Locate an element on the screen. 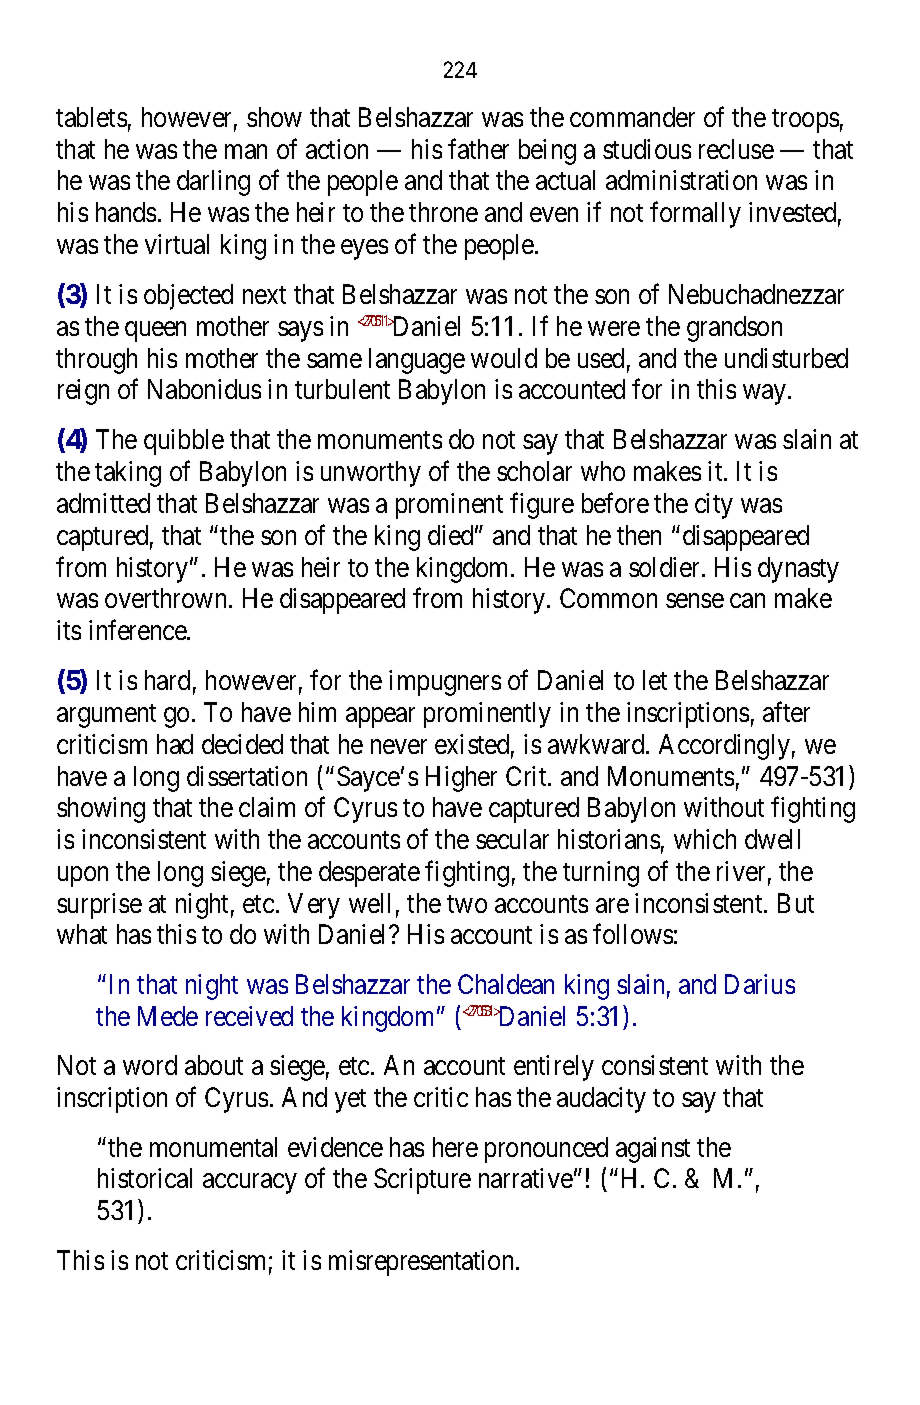 This screenshot has height=1405, width=920. two is located at coordinates (467, 904).
